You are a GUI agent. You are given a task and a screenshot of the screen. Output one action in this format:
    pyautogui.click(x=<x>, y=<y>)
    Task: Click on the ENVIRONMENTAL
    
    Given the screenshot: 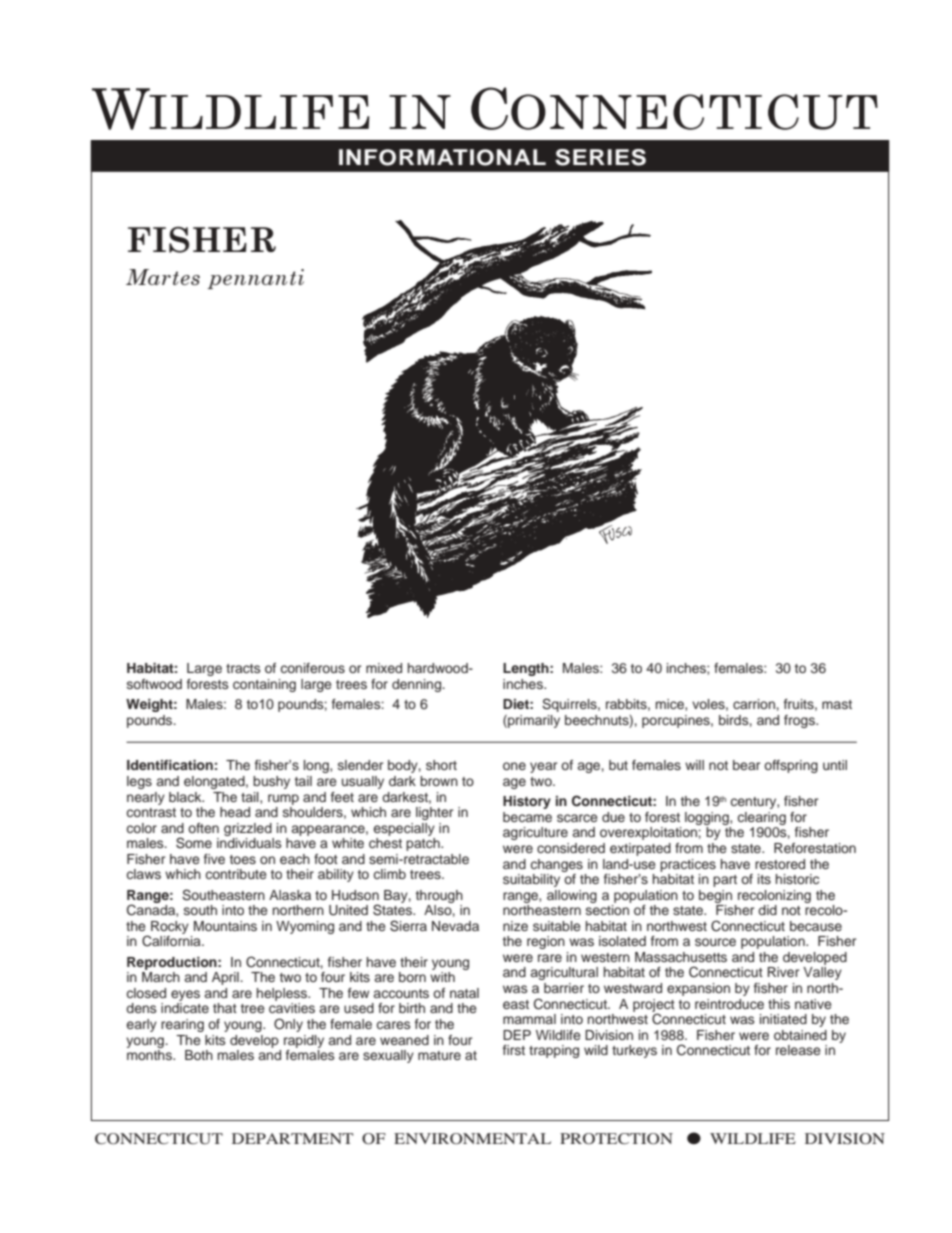 What is the action you would take?
    pyautogui.click(x=472, y=1139)
